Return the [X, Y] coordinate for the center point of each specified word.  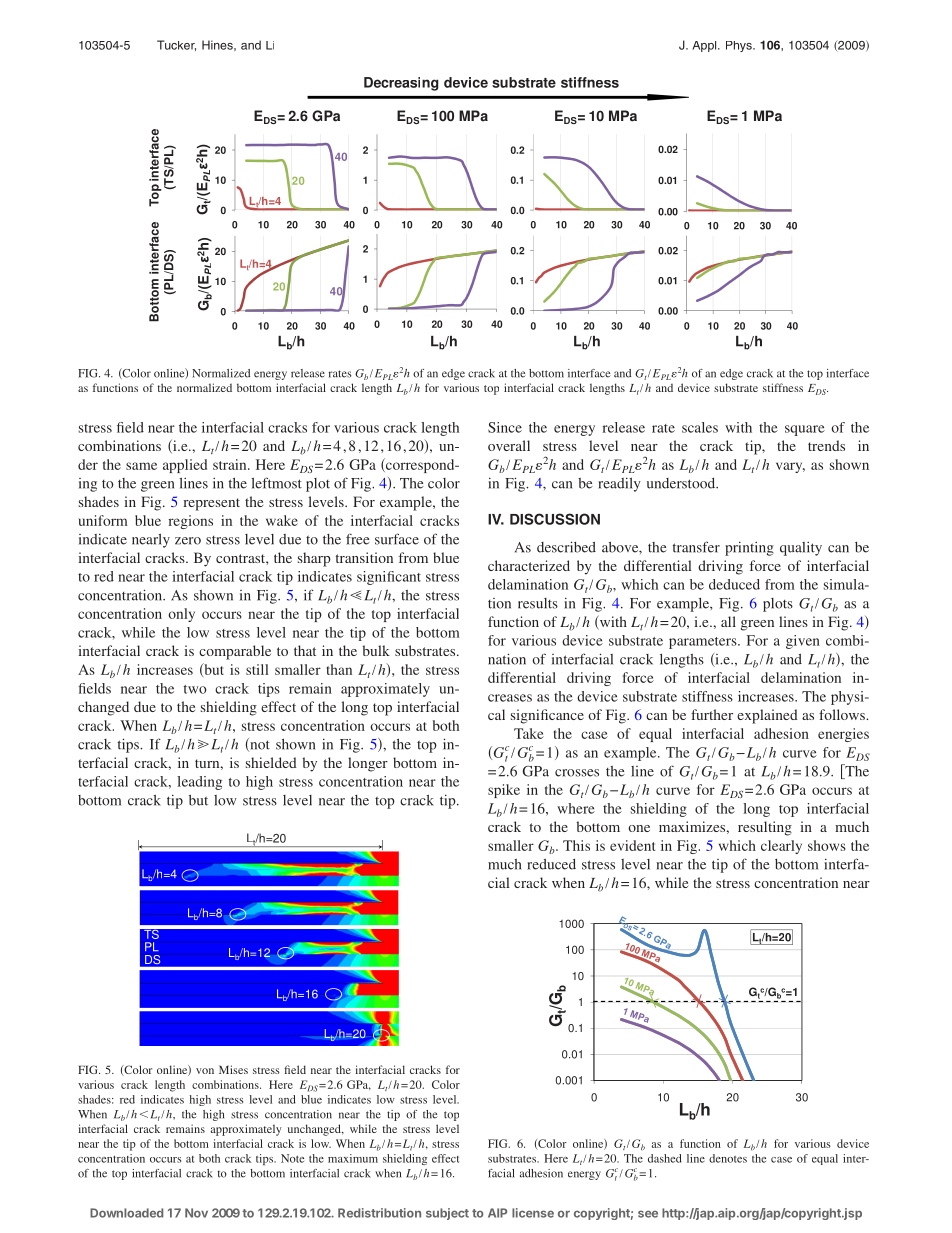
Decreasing [401, 84]
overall [509, 445]
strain [231, 464]
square [805, 430]
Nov [196, 1213]
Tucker [176, 45]
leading [199, 783]
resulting [765, 828]
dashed [665, 1158]
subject [447, 1214]
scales [700, 427]
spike [504, 791]
